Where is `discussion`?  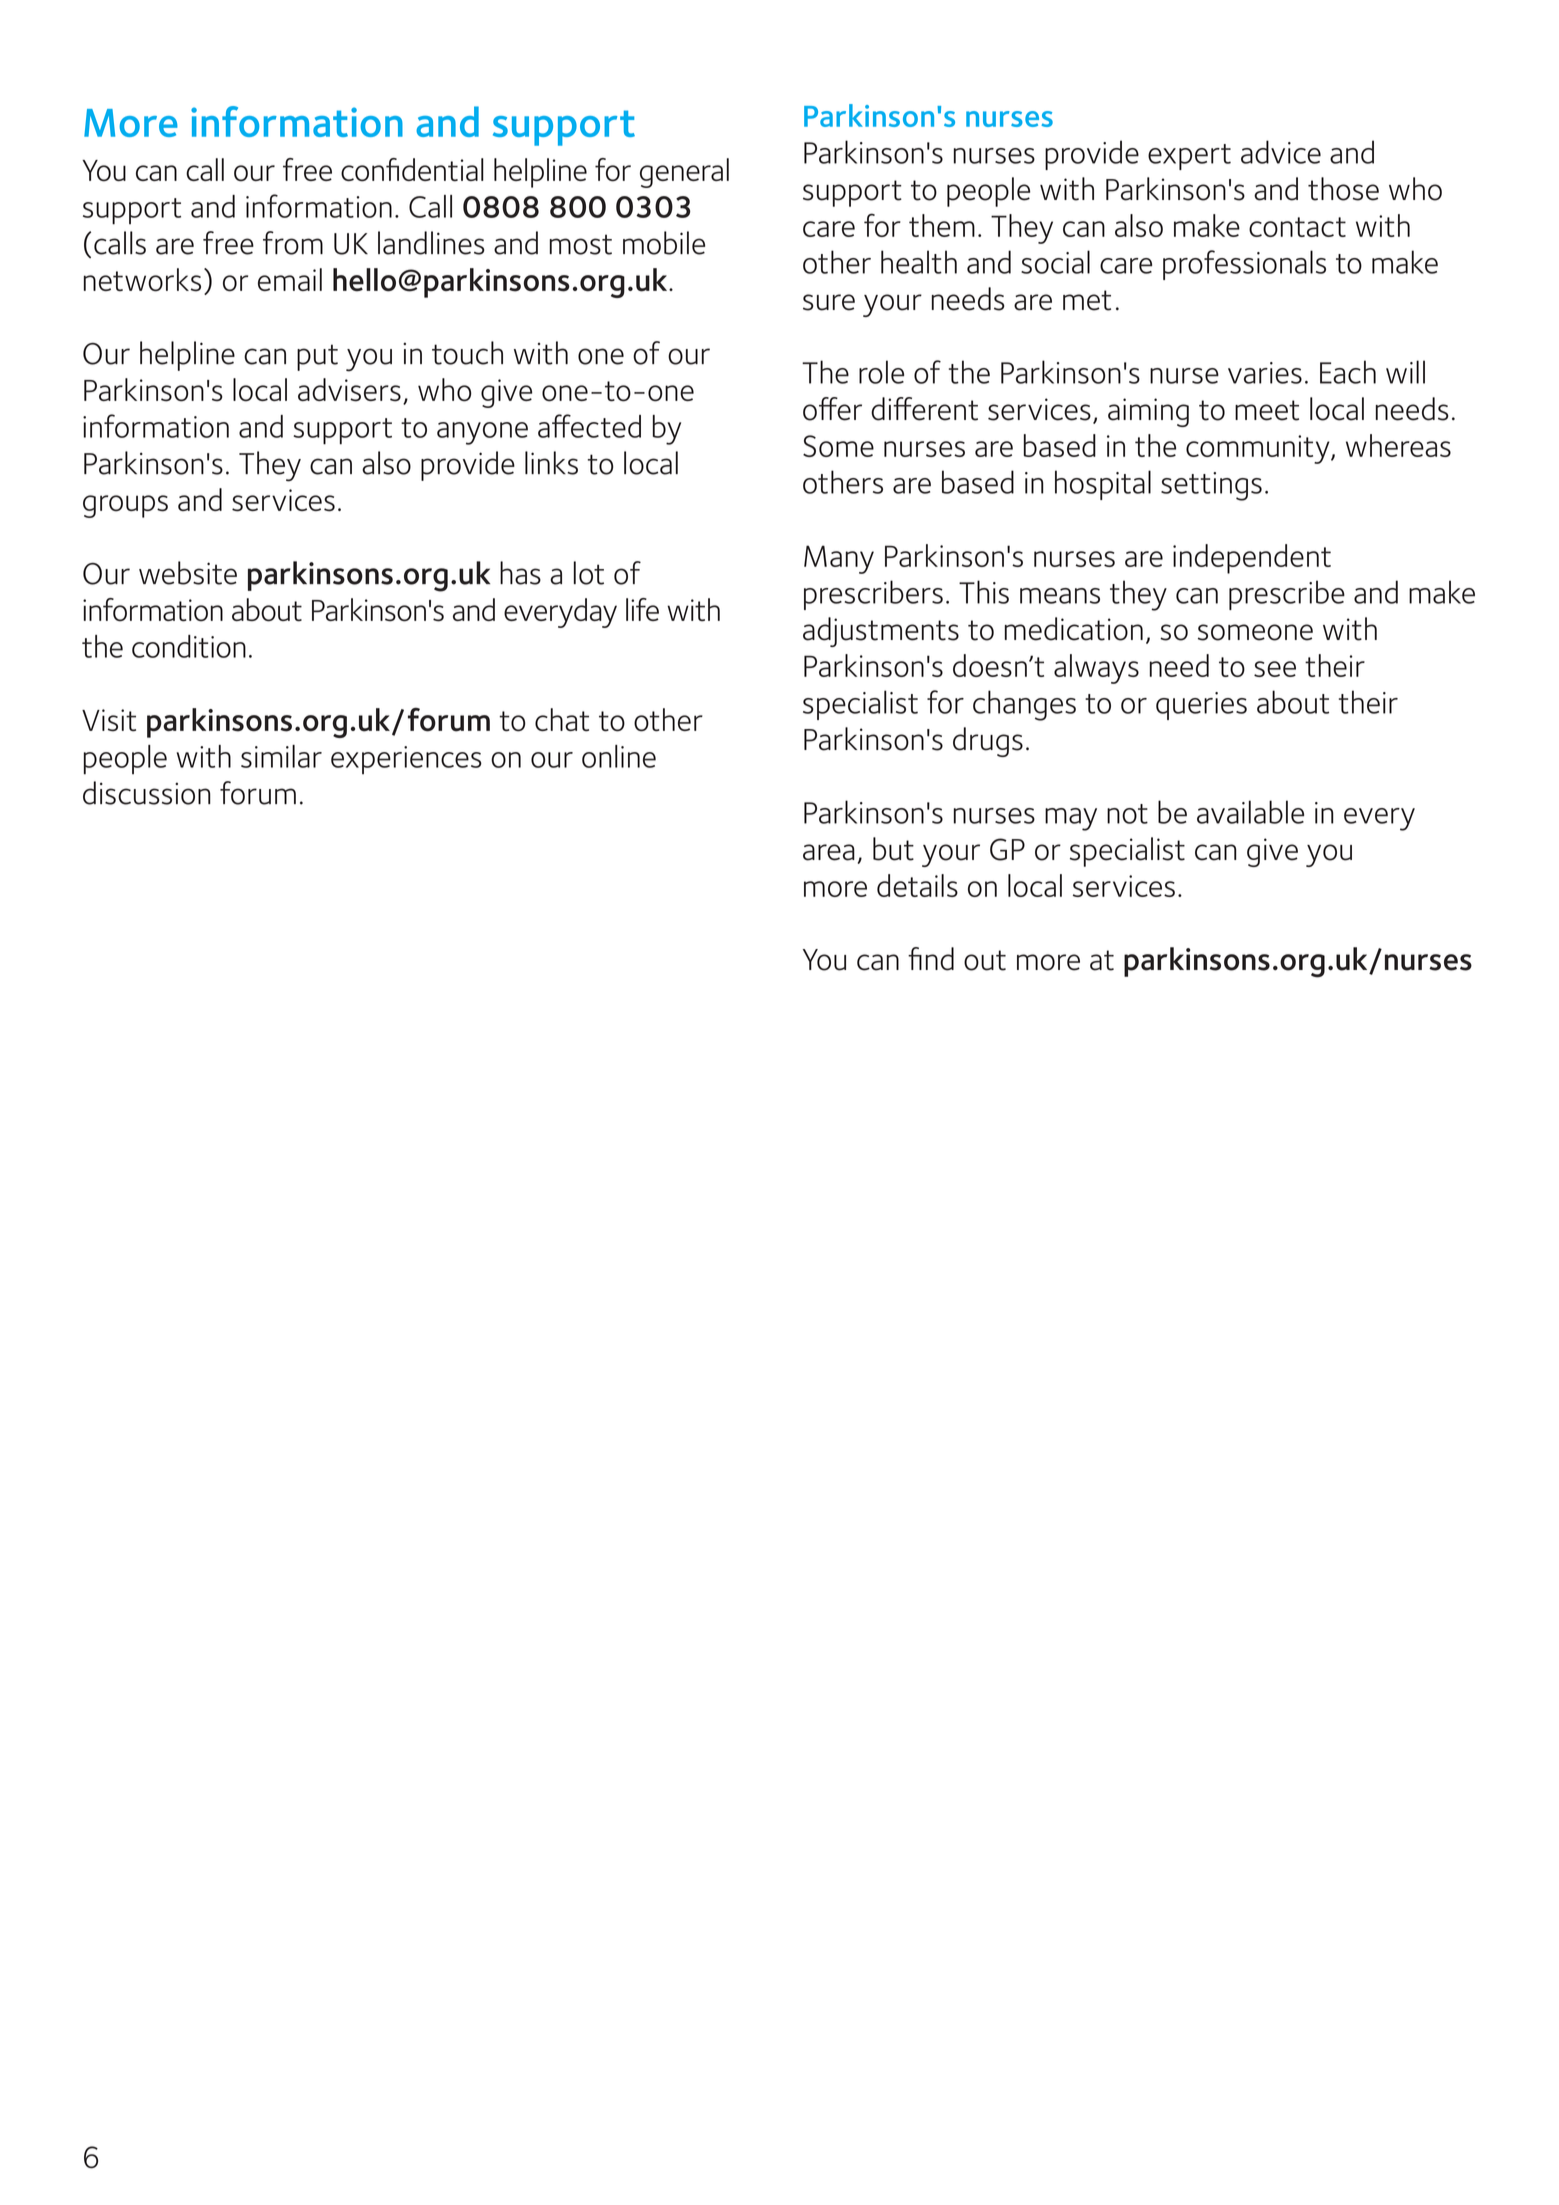
discussion is located at coordinates (147, 793).
